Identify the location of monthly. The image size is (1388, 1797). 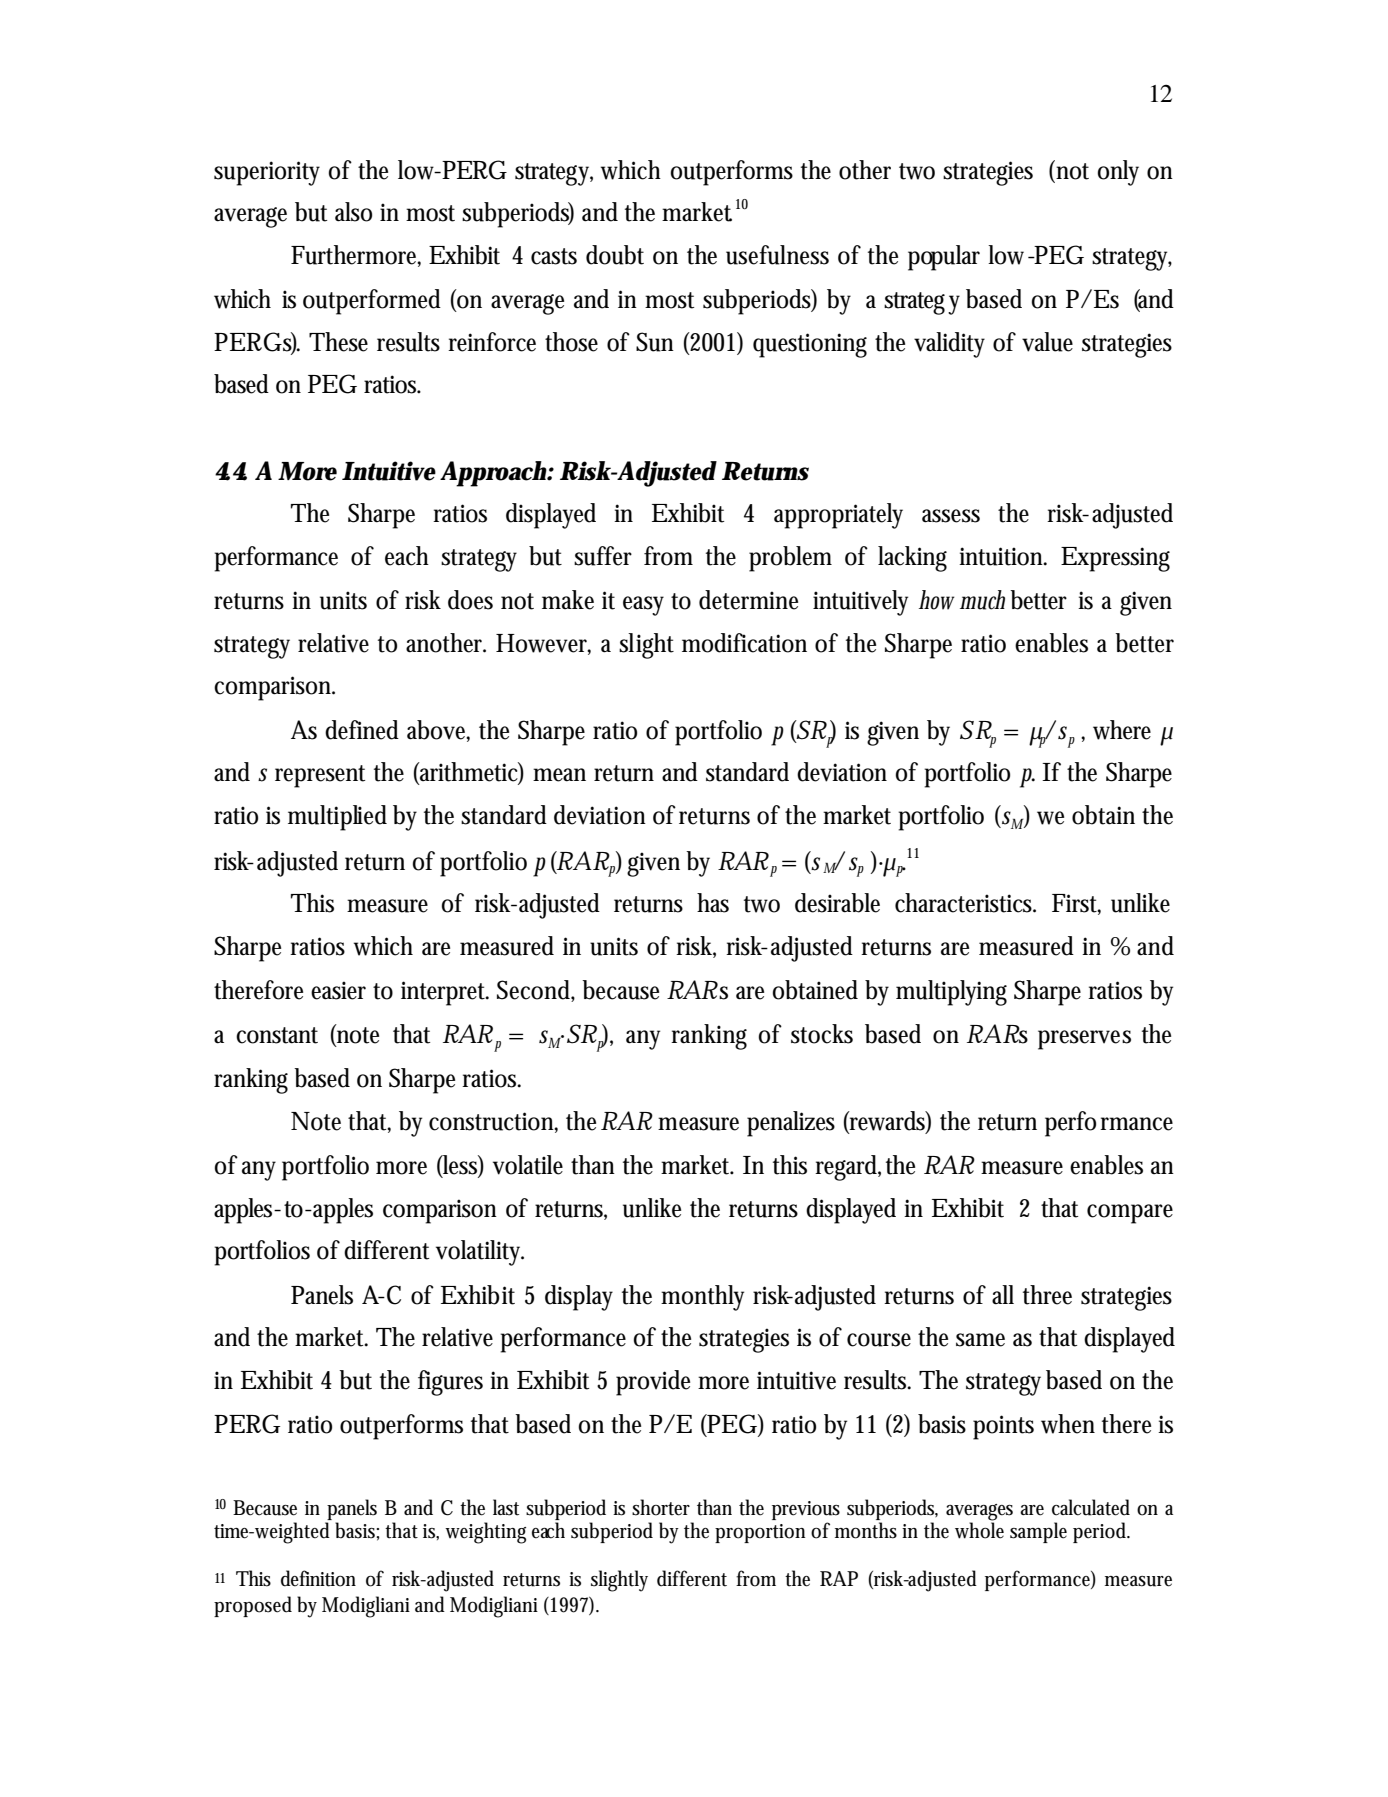
(702, 1298).
